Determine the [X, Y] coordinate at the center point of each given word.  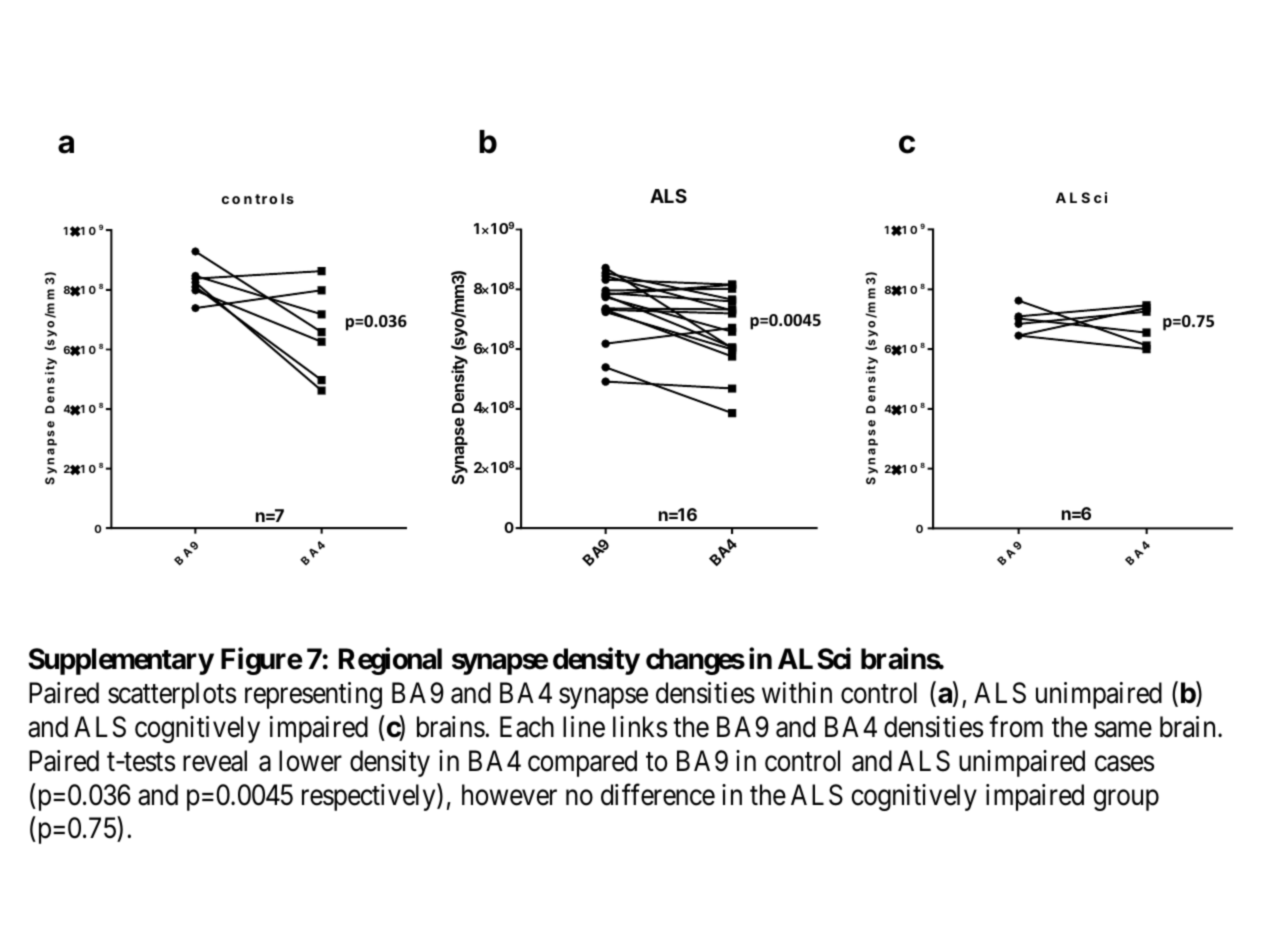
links [640, 727]
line [584, 727]
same [1123, 730]
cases [1124, 764]
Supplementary [121, 661]
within [797, 692]
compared [582, 763]
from [1016, 727]
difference [658, 794]
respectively [370, 797]
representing [313, 695]
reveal [215, 761]
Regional [390, 661]
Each [527, 727]
